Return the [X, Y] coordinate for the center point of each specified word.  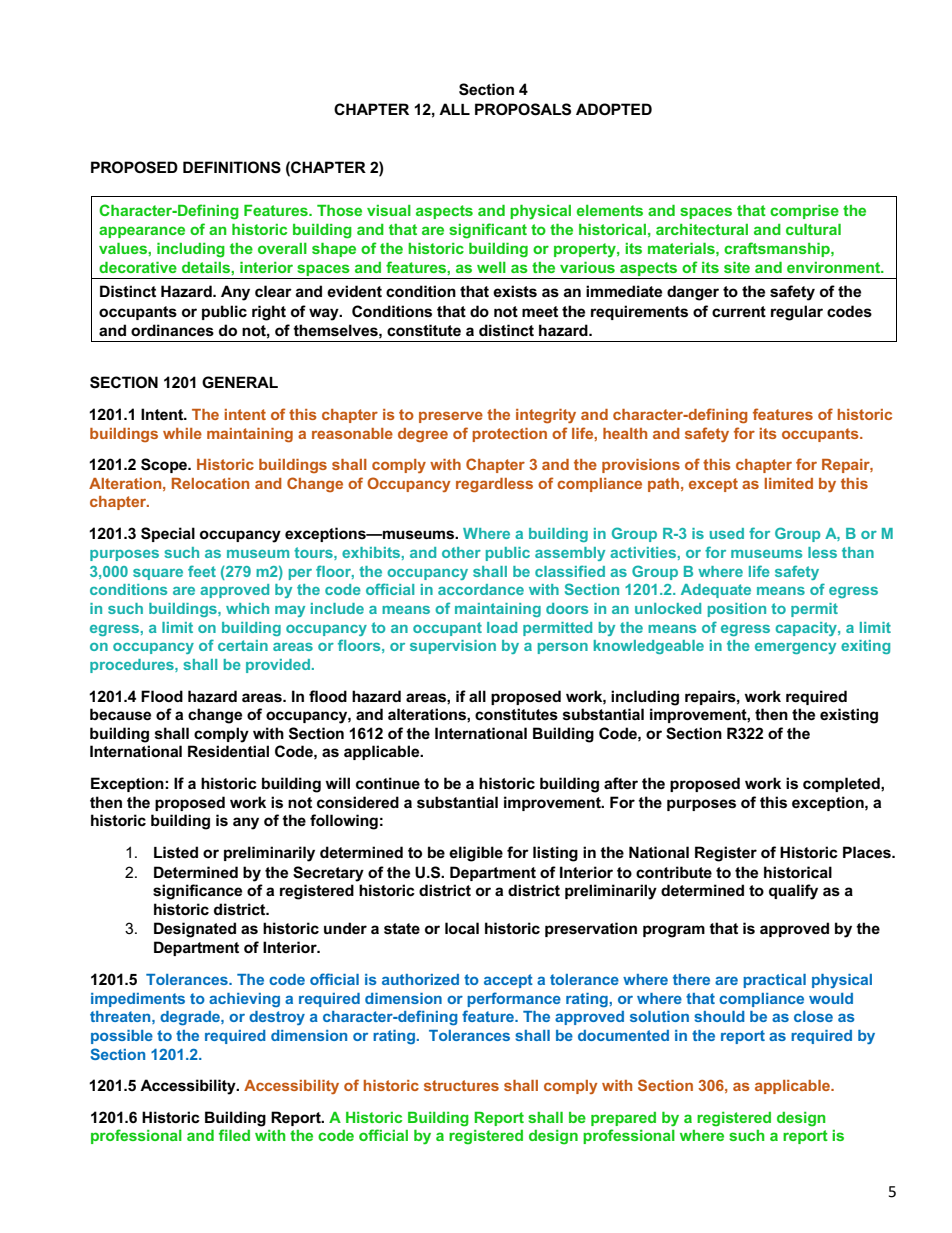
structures [461, 1085]
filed [234, 1135]
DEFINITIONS [232, 167]
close [813, 1016]
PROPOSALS [523, 109]
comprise [804, 212]
